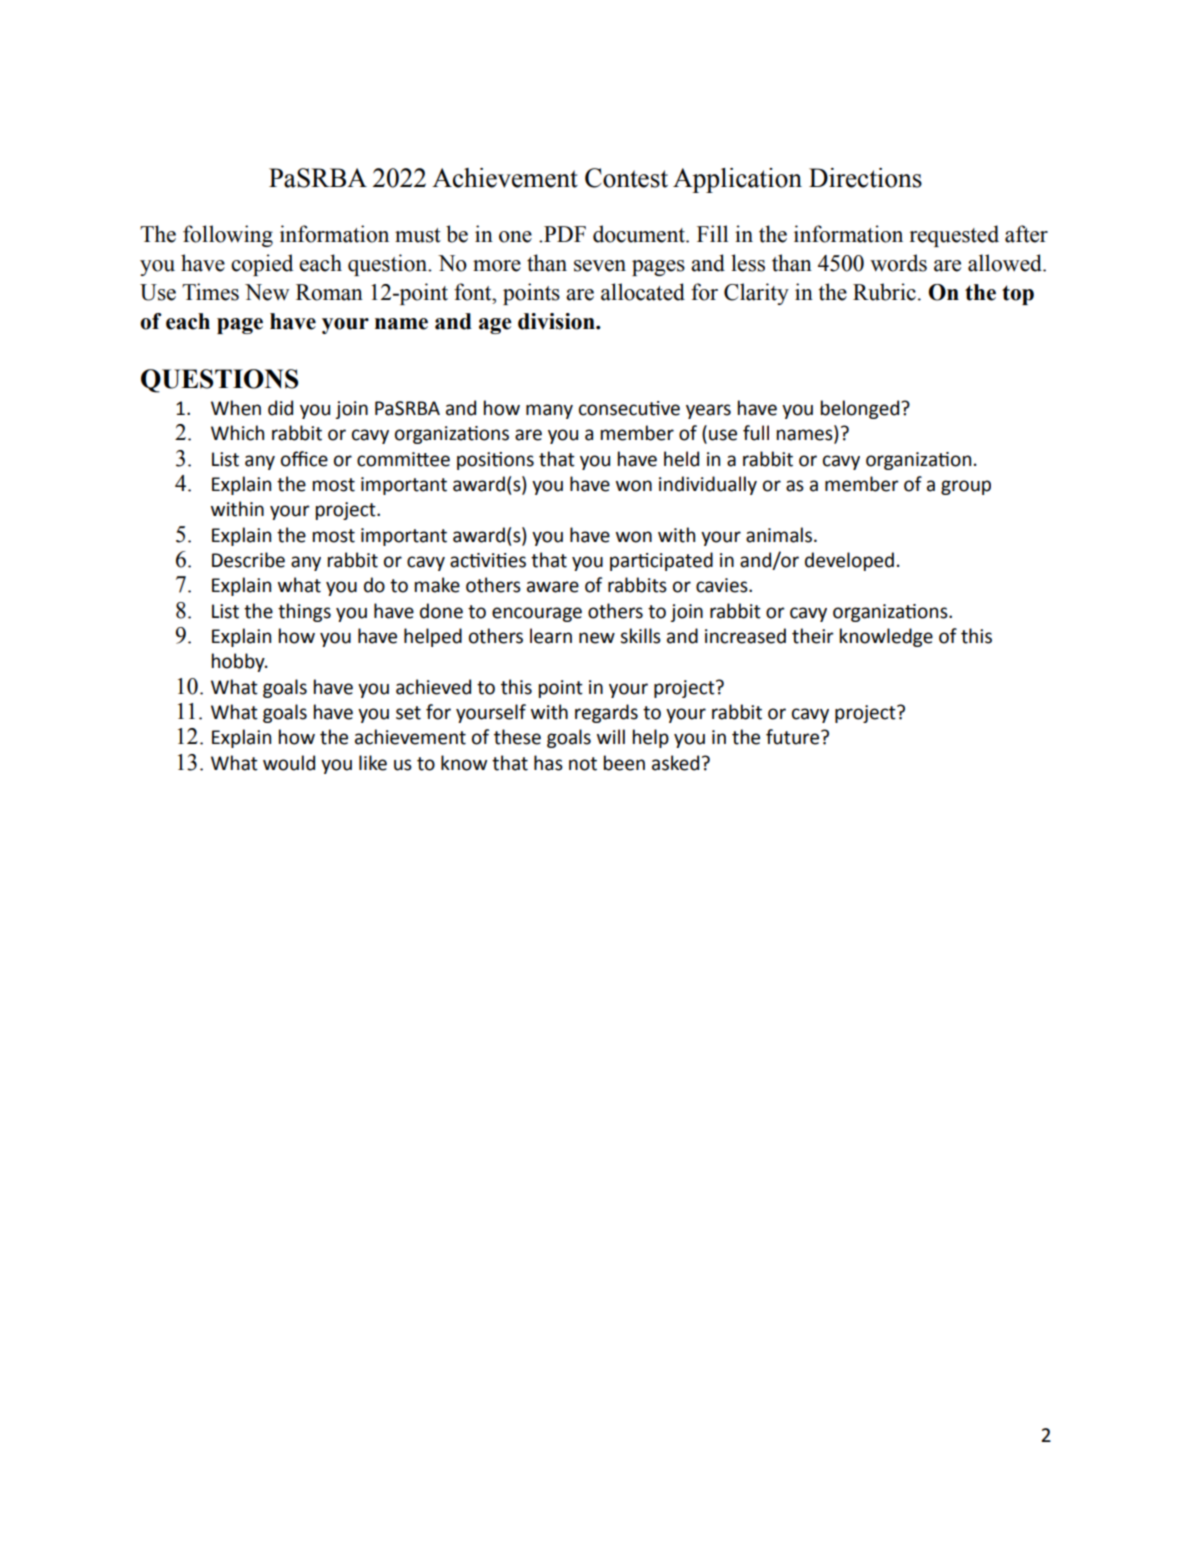 This screenshot has width=1192, height=1543. Describe the element at coordinates (849, 561) in the screenshot. I see `developed` at that location.
